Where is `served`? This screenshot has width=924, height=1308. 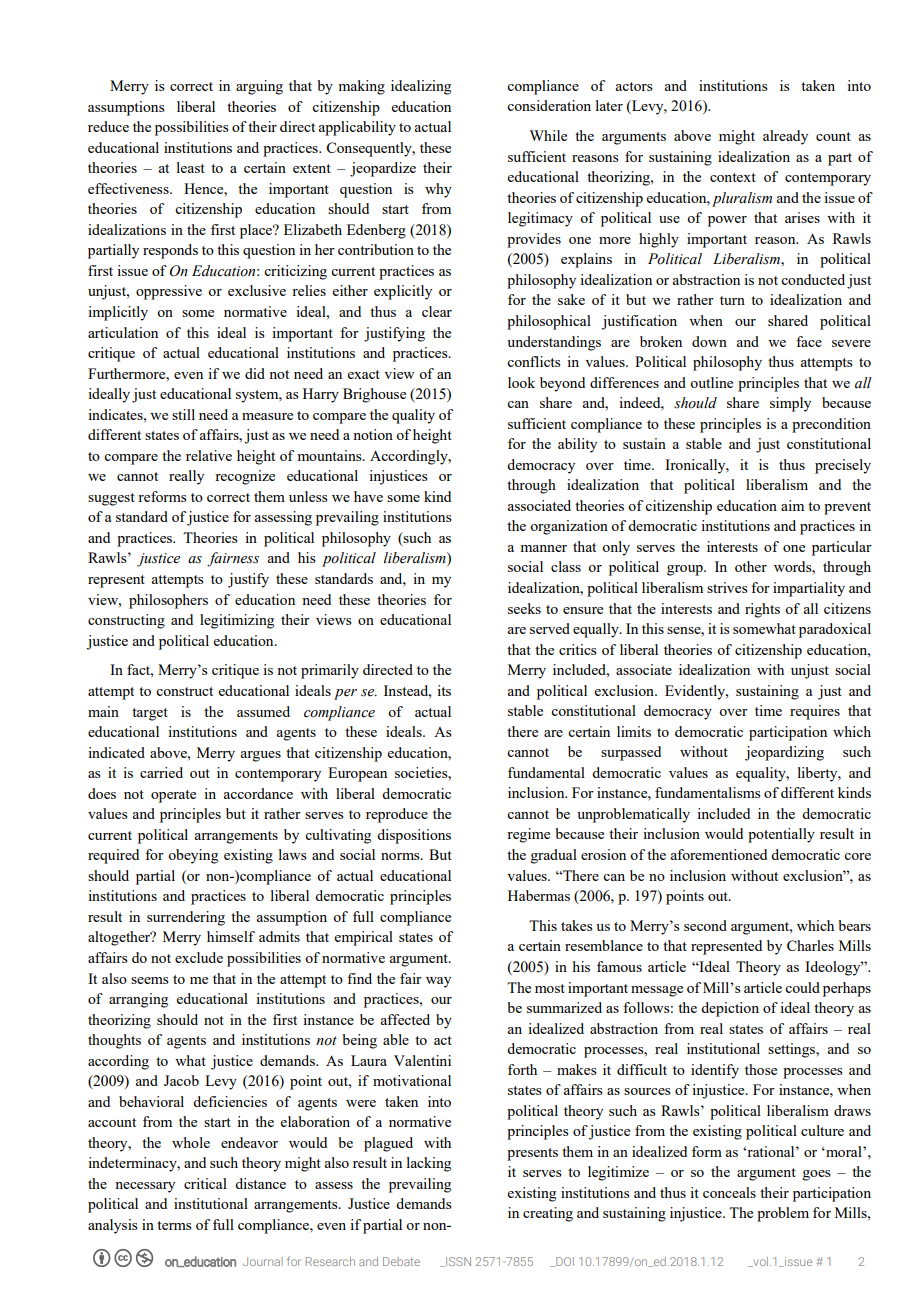
served is located at coordinates (550, 628).
